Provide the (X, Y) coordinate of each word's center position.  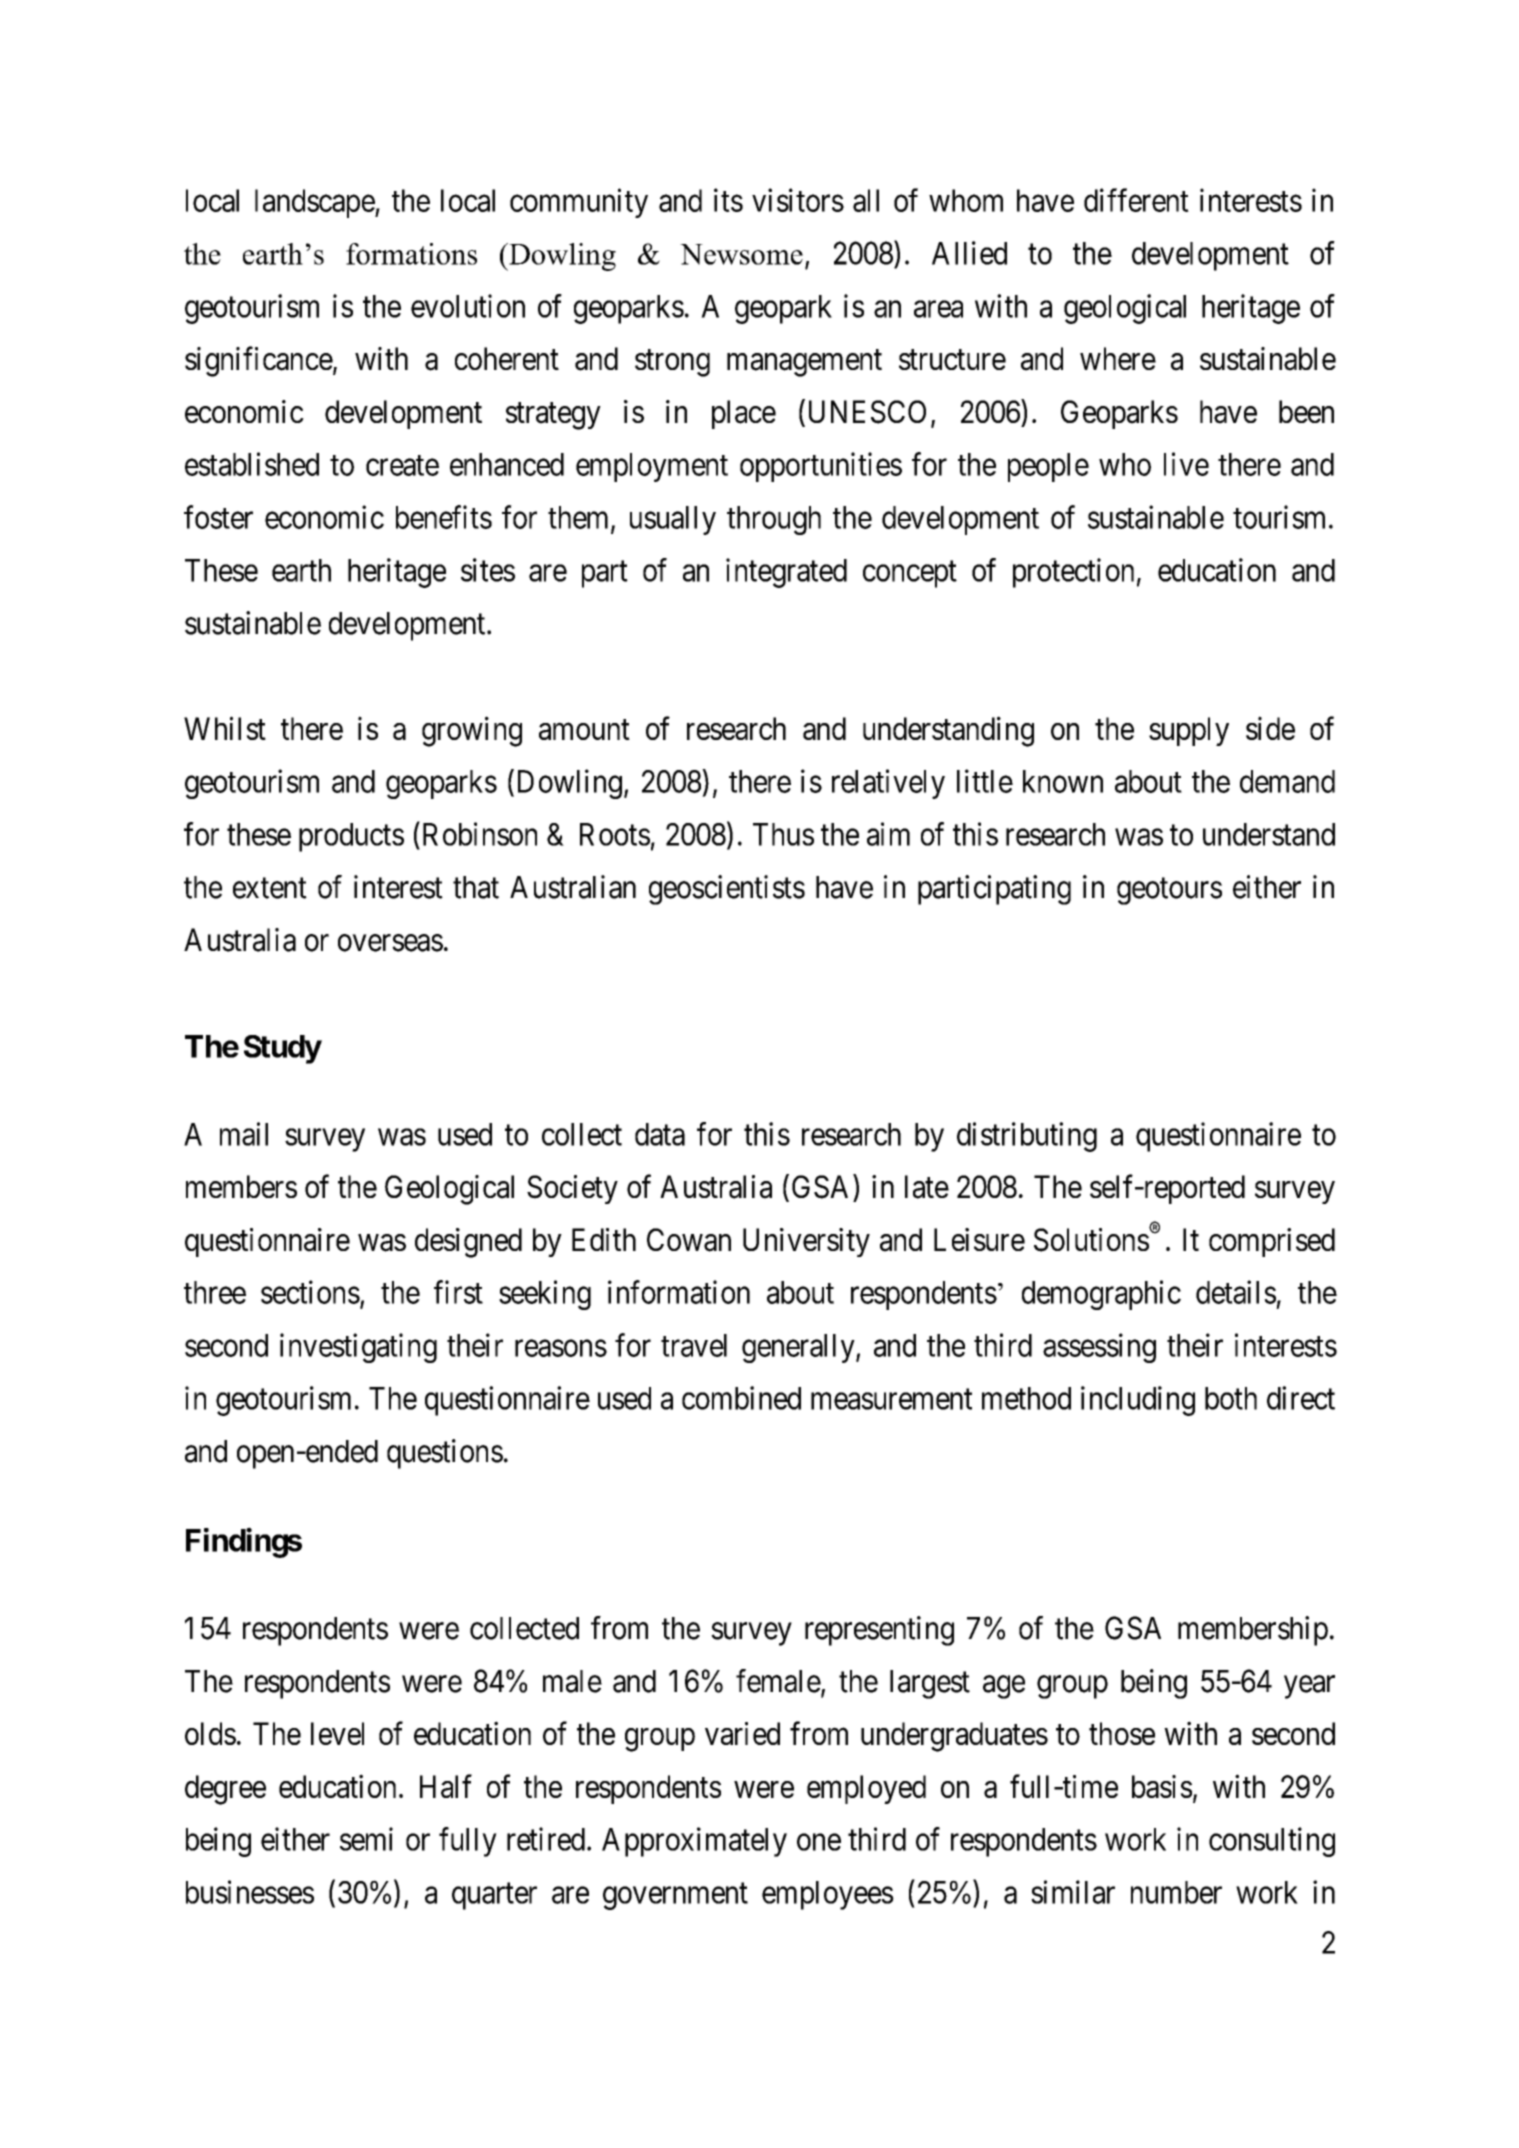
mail (244, 1134)
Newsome (741, 254)
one (819, 1842)
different (1136, 200)
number (1176, 1892)
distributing (1027, 1137)
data (660, 1134)
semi (366, 1839)
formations (411, 254)
